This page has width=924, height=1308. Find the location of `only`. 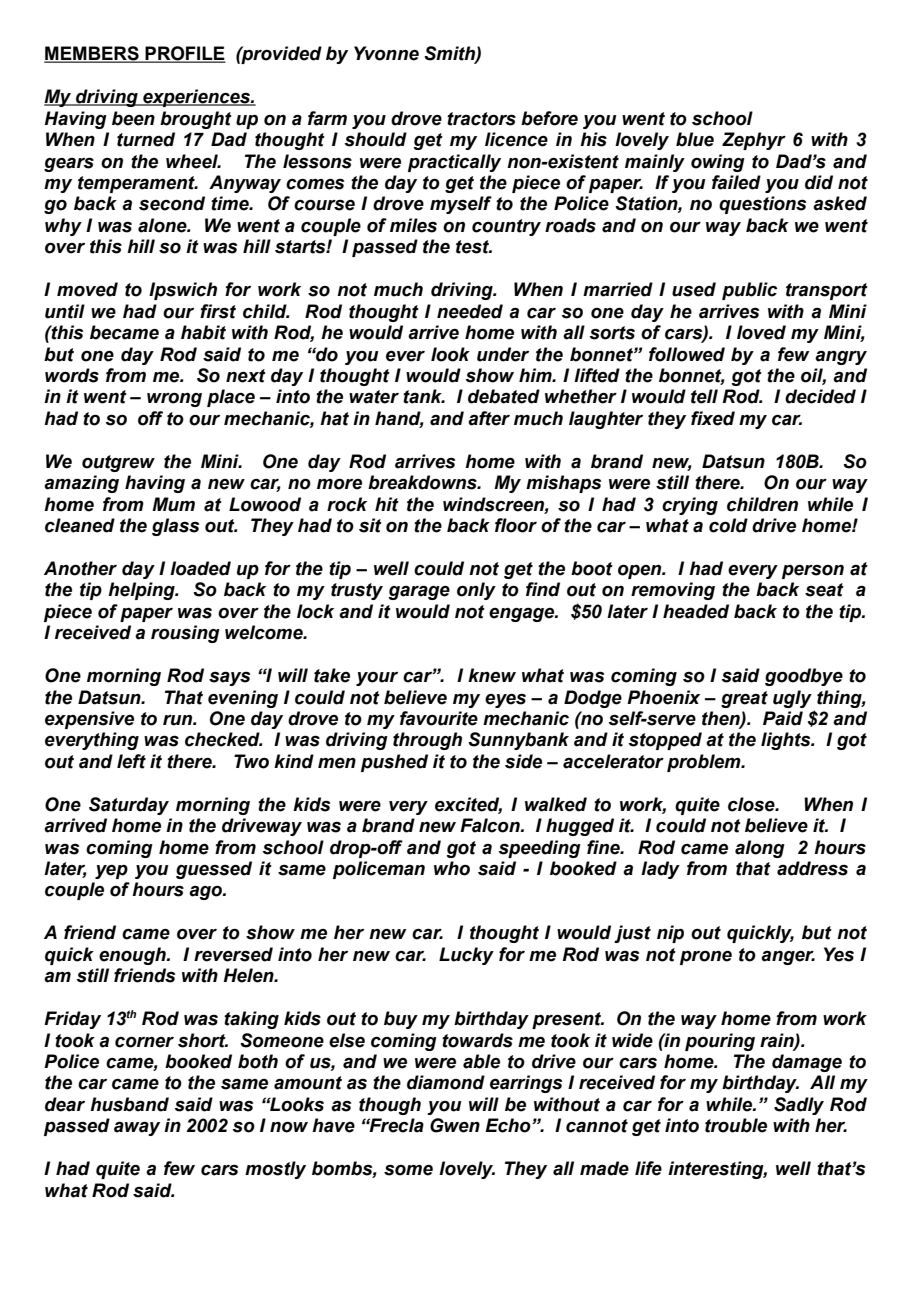

only is located at coordinates (476, 591).
